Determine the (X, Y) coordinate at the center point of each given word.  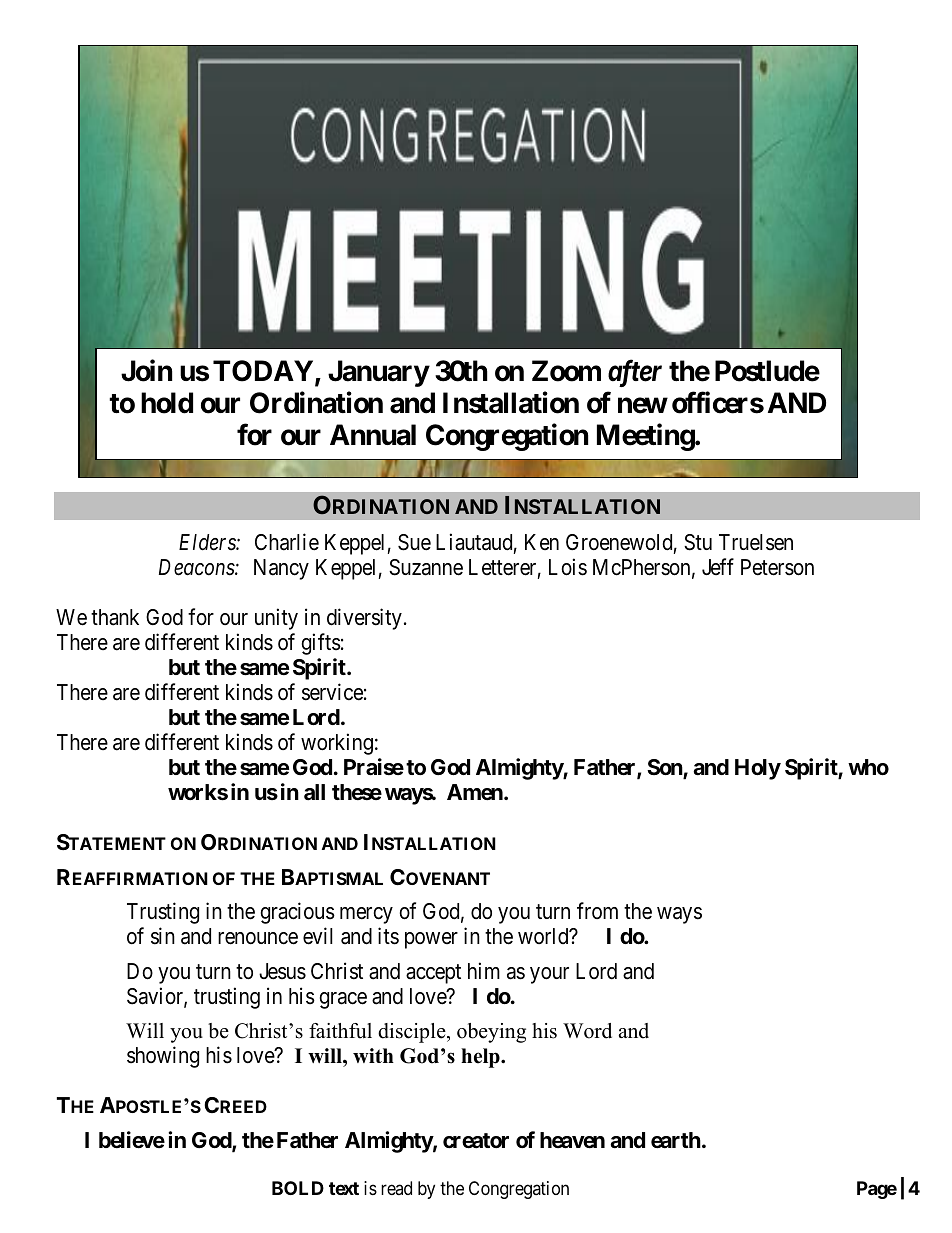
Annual (373, 435)
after (635, 373)
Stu (698, 542)
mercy (366, 915)
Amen (476, 792)
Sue (414, 542)
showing (163, 1057)
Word (587, 1031)
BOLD (298, 1188)
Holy (758, 769)
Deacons (197, 567)
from (597, 910)
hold (167, 403)
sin (163, 936)
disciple (413, 1033)
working (337, 744)
